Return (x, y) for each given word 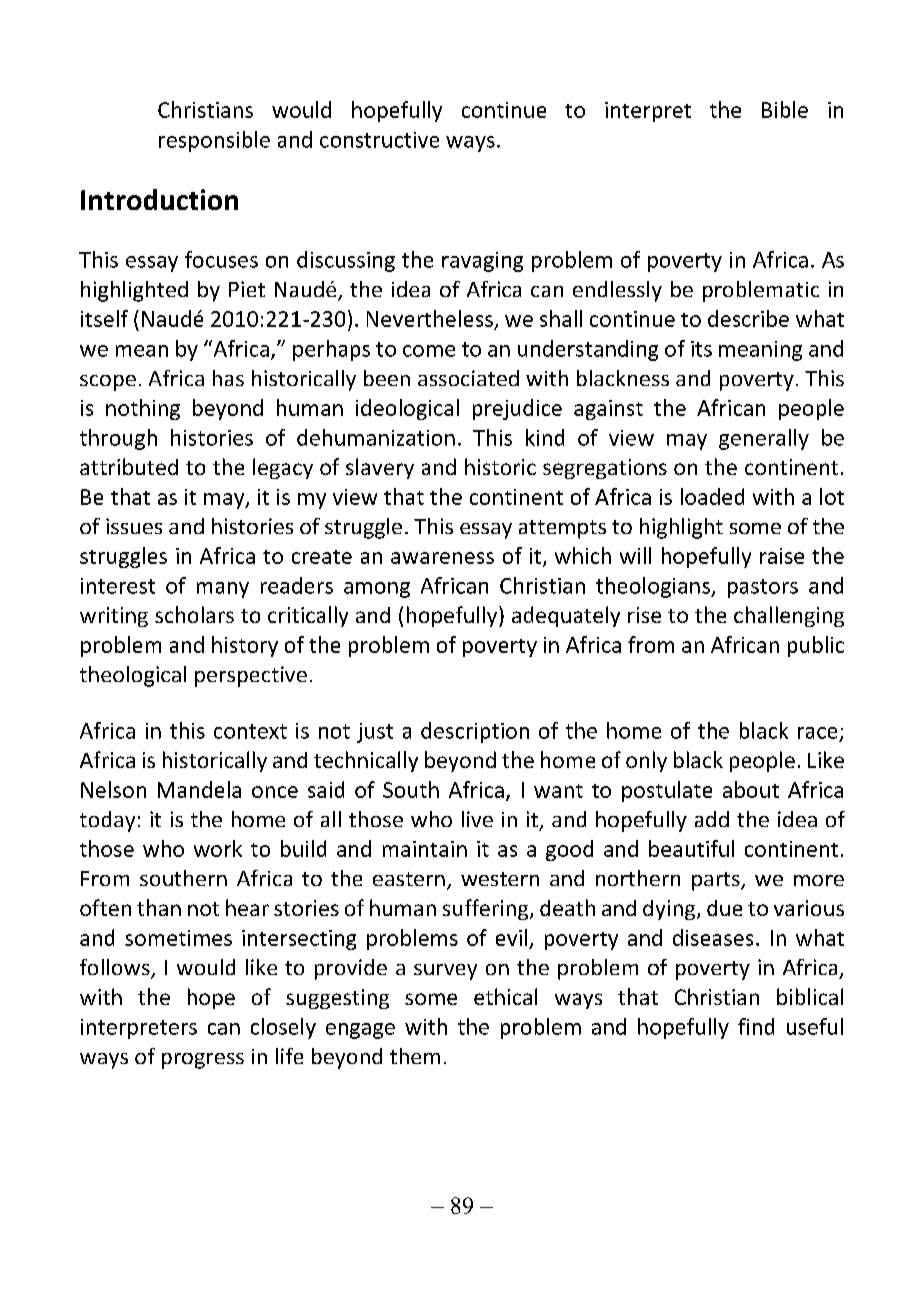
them (415, 1056)
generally (764, 439)
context (250, 731)
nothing (143, 409)
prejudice (517, 409)
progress (203, 1061)
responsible (214, 141)
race (817, 733)
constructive (379, 140)
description (475, 732)
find (756, 1026)
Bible (785, 109)
